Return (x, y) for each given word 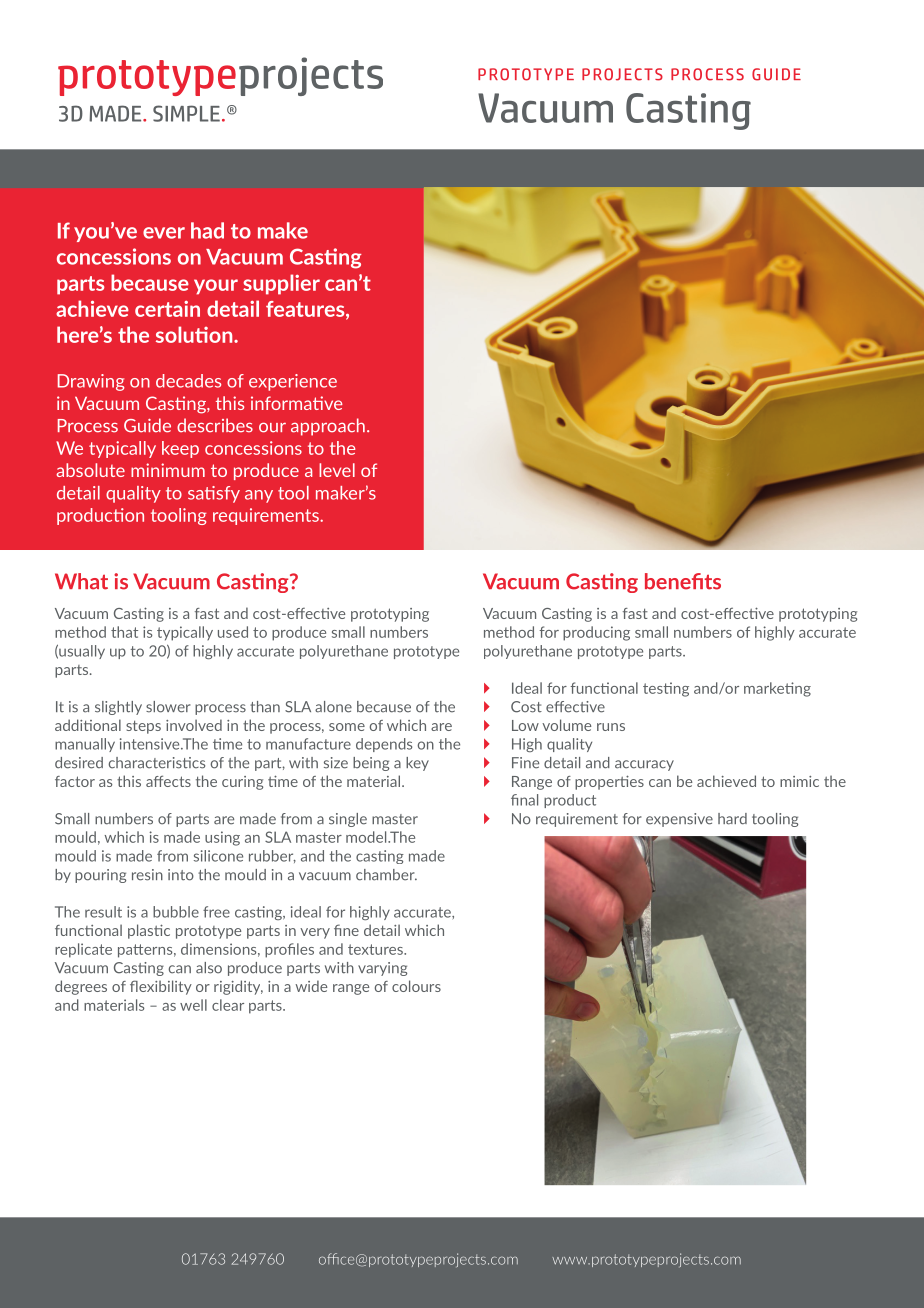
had (207, 230)
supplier (281, 284)
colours (416, 986)
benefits (683, 581)
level (337, 470)
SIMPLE (186, 113)
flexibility (161, 987)
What (81, 581)
